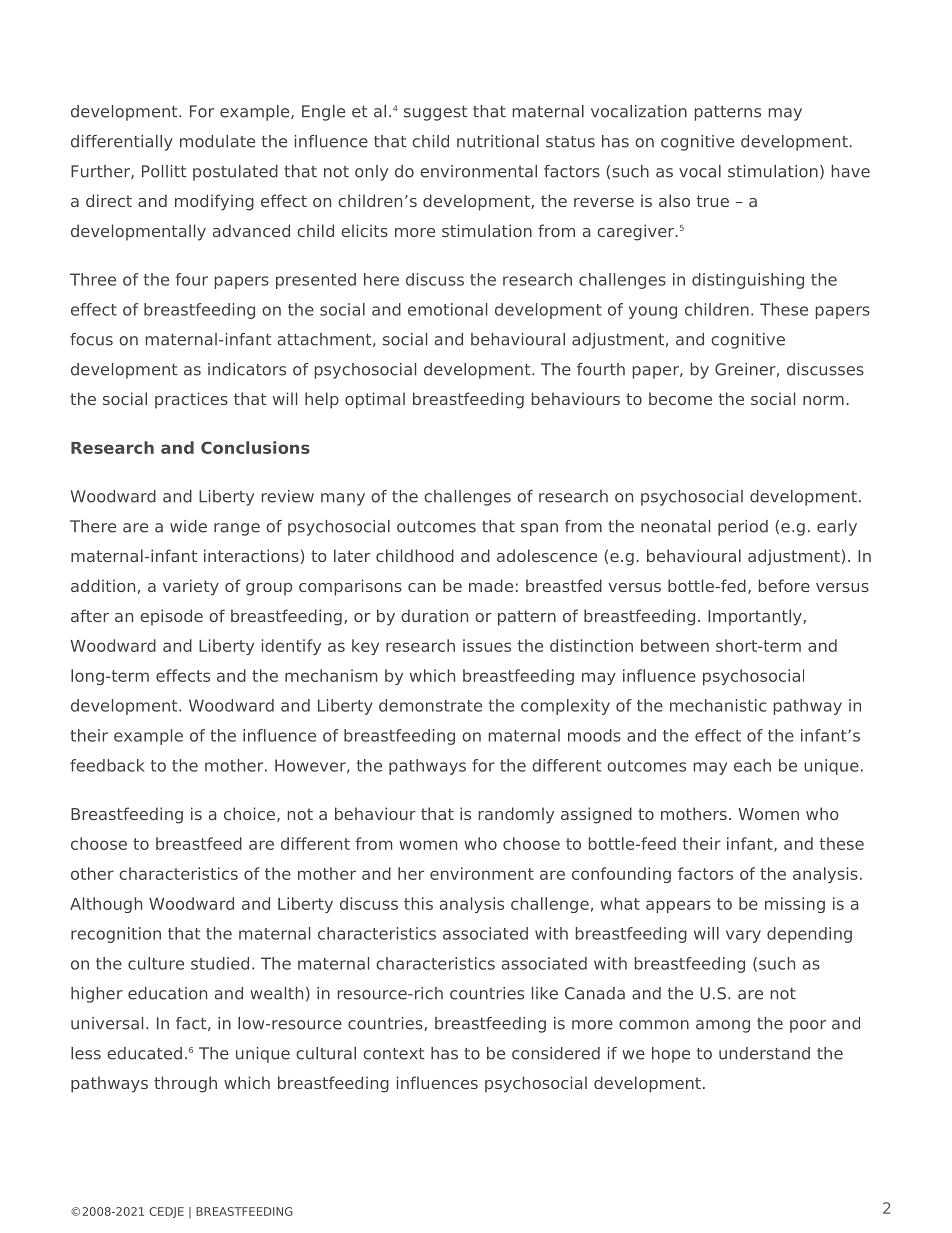  Describe the element at coordinates (498, 141) in the document. I see `nutritional` at that location.
